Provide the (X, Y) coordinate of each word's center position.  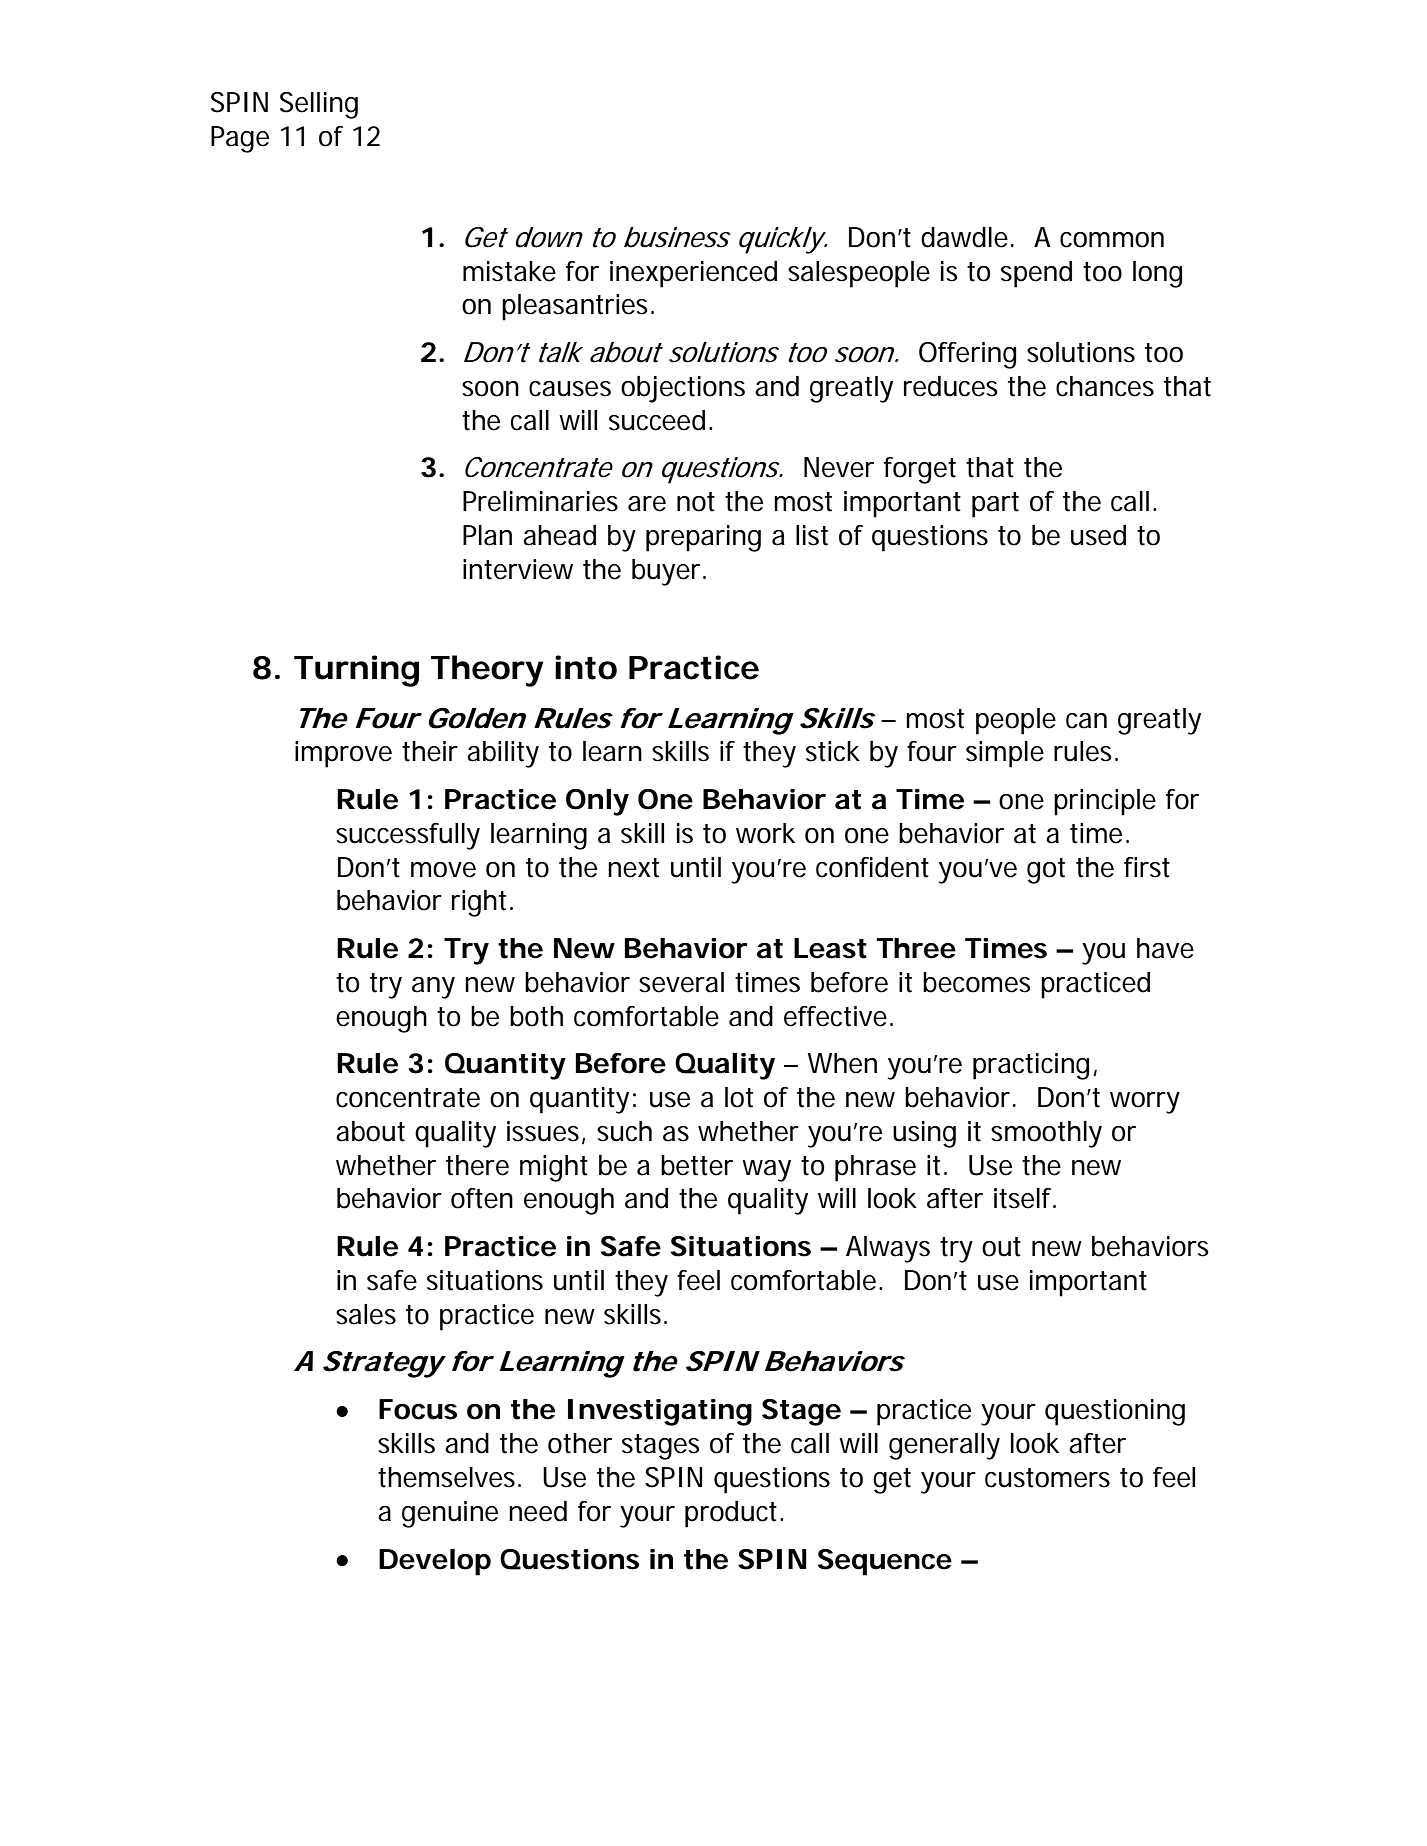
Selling (319, 105)
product (733, 1514)
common (1112, 240)
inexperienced (693, 274)
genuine (450, 1514)
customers (1047, 1478)
